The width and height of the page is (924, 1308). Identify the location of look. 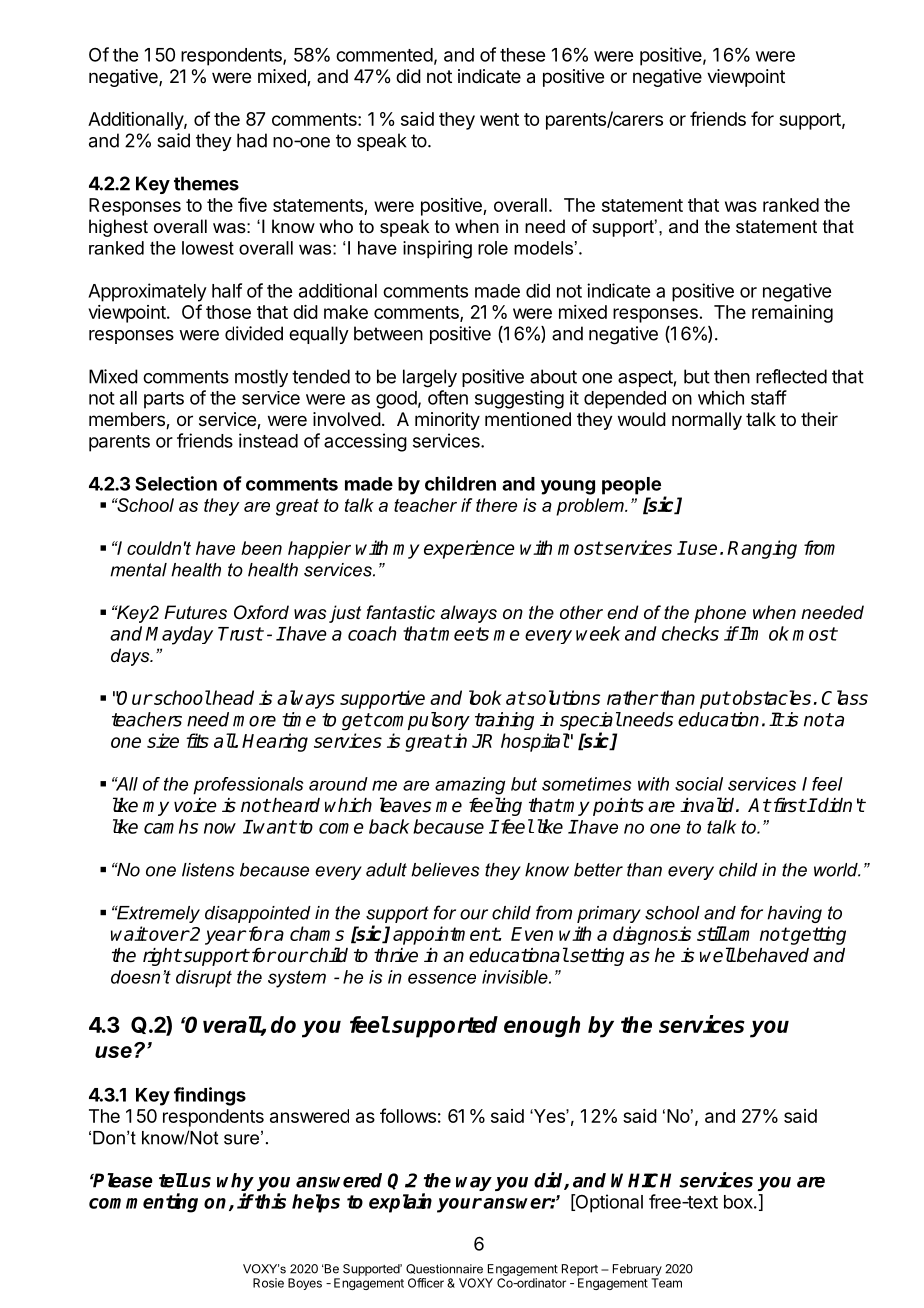
(485, 697).
